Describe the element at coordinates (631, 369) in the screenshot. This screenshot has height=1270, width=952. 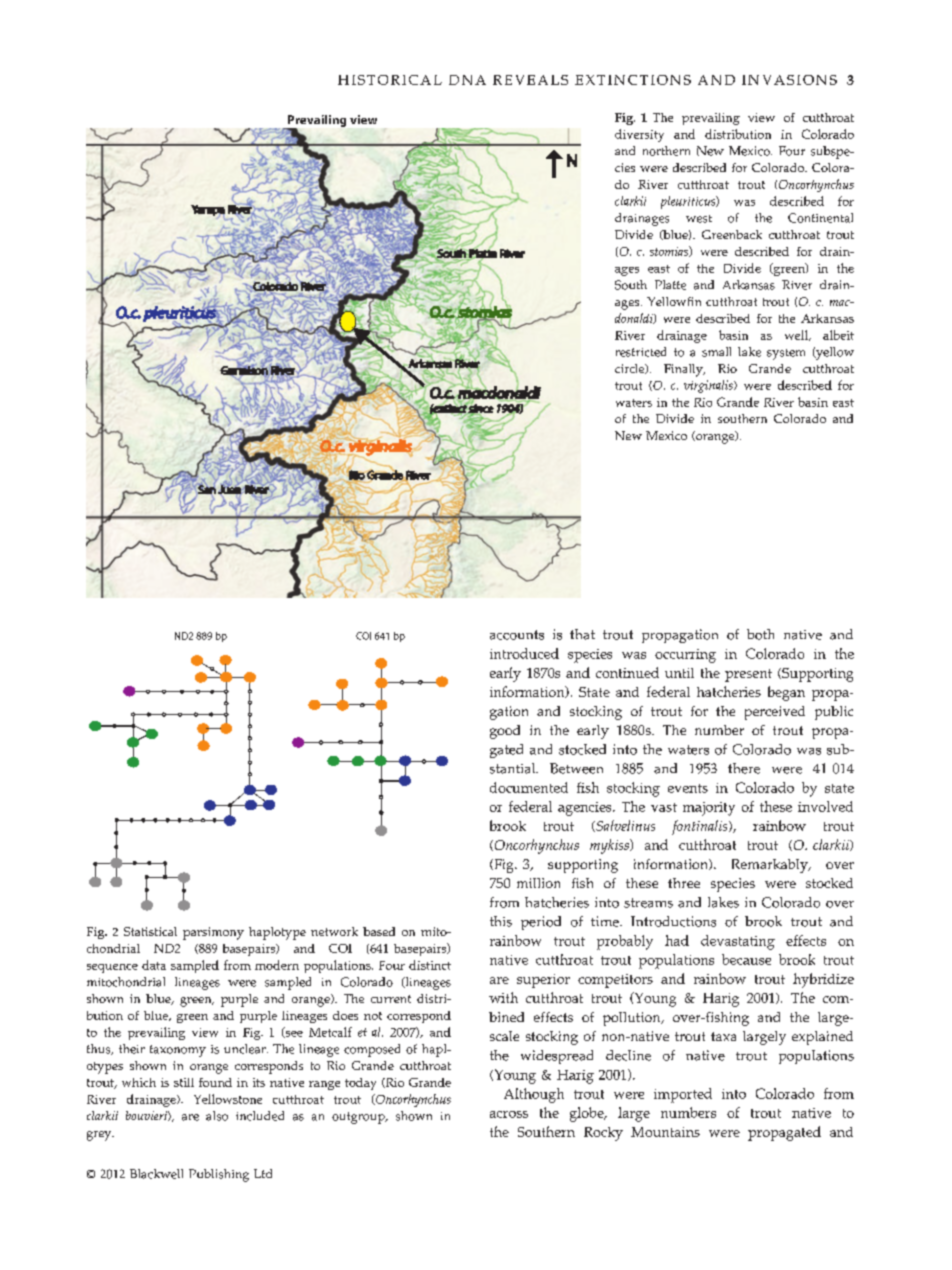
I see `circle` at that location.
